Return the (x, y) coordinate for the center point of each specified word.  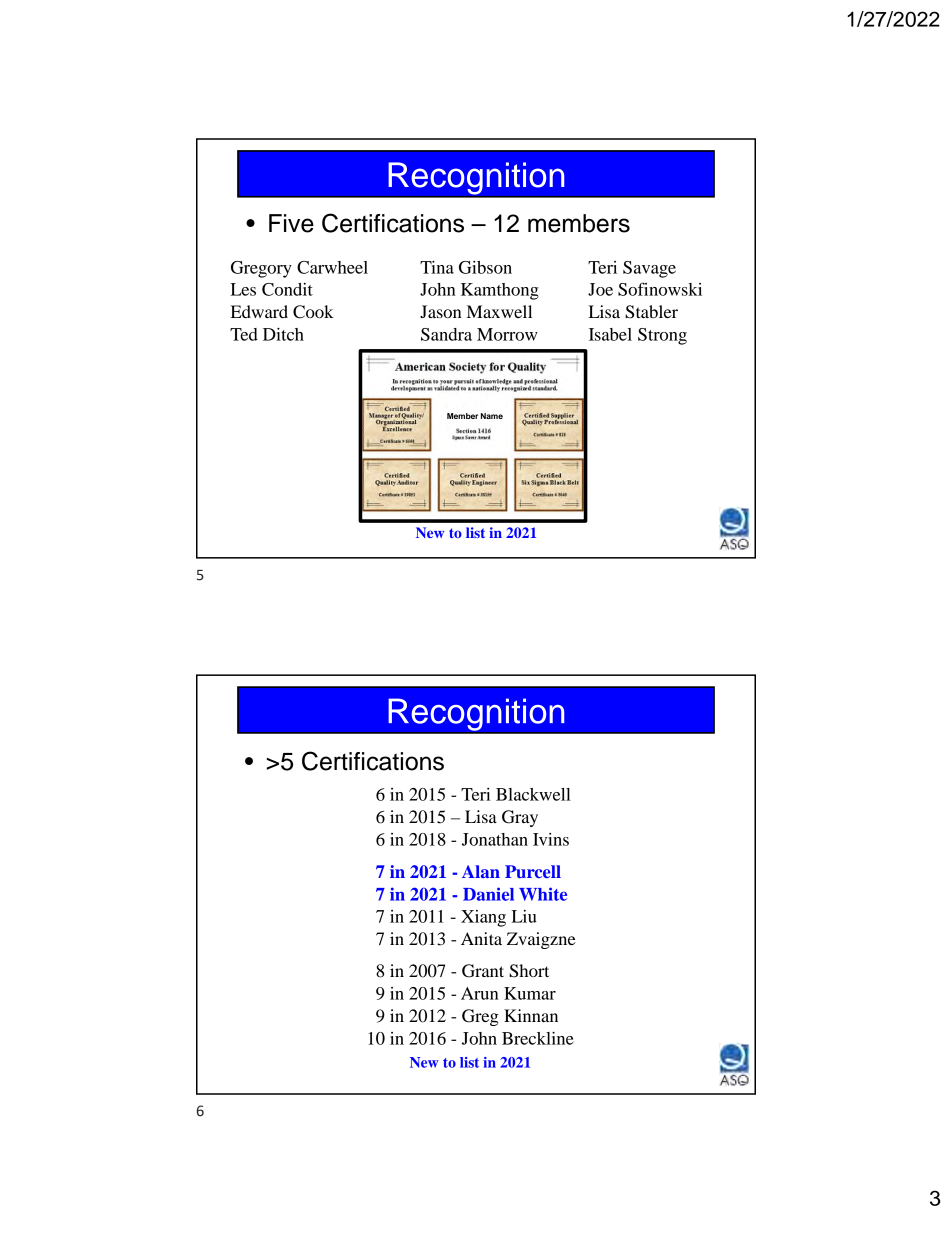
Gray (520, 818)
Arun (480, 993)
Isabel (610, 334)
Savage (649, 269)
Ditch (283, 334)
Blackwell (533, 794)
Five (291, 223)
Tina (437, 267)
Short (529, 971)
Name (492, 416)
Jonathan (495, 839)
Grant (483, 971)
